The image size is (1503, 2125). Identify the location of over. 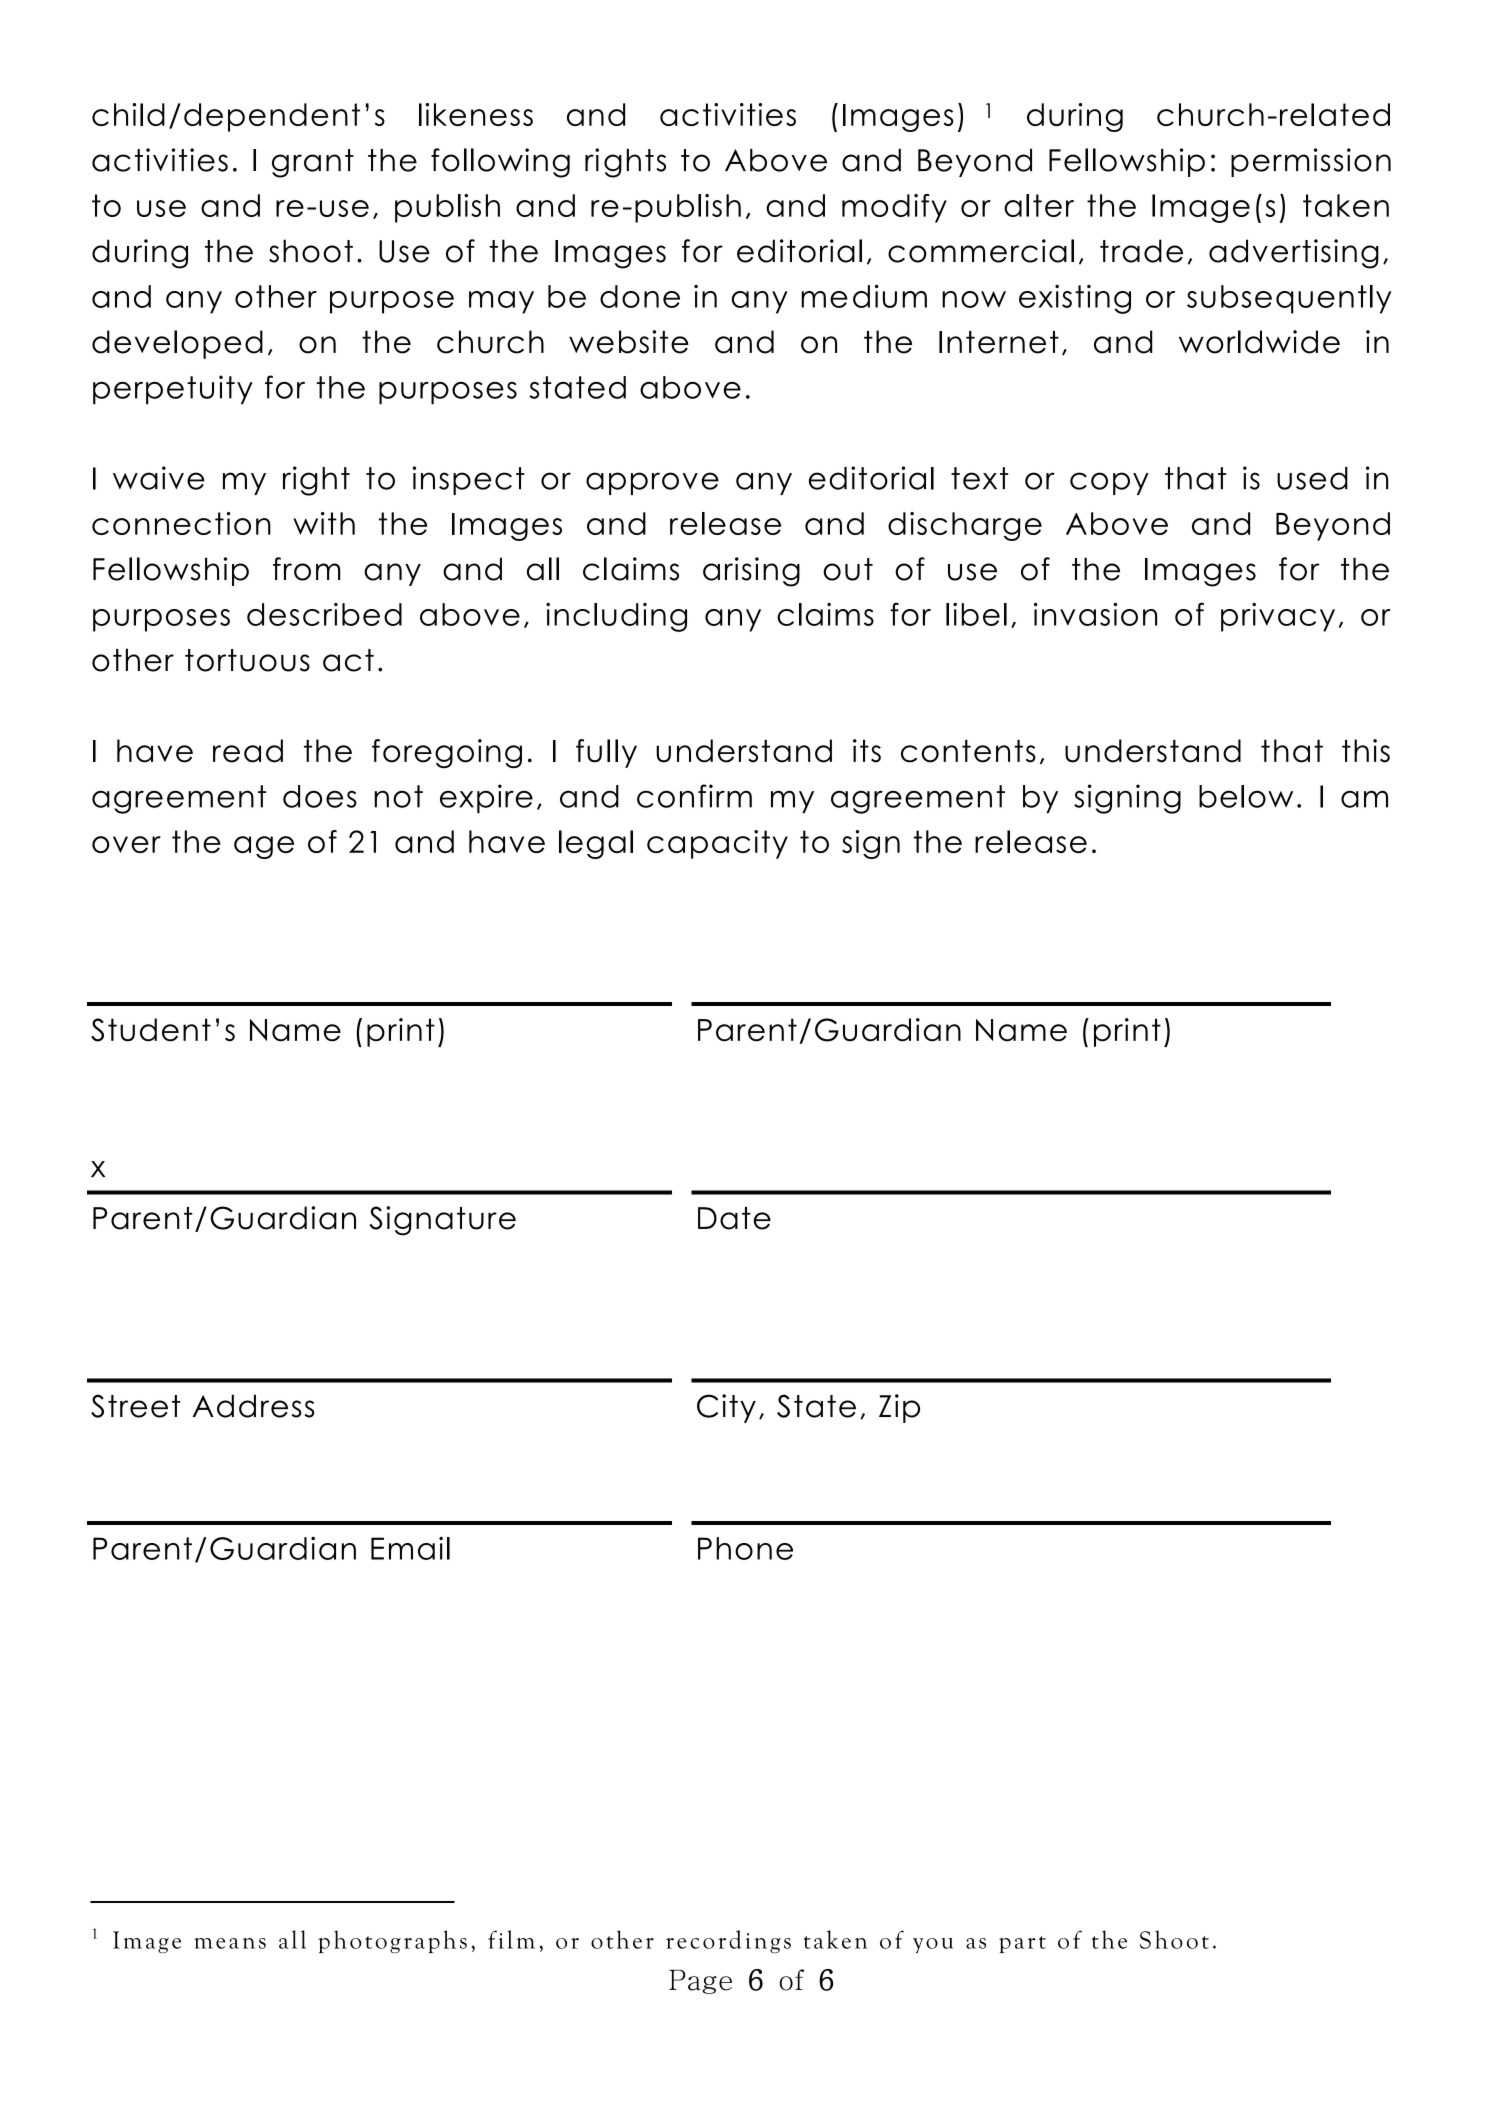
(126, 844).
